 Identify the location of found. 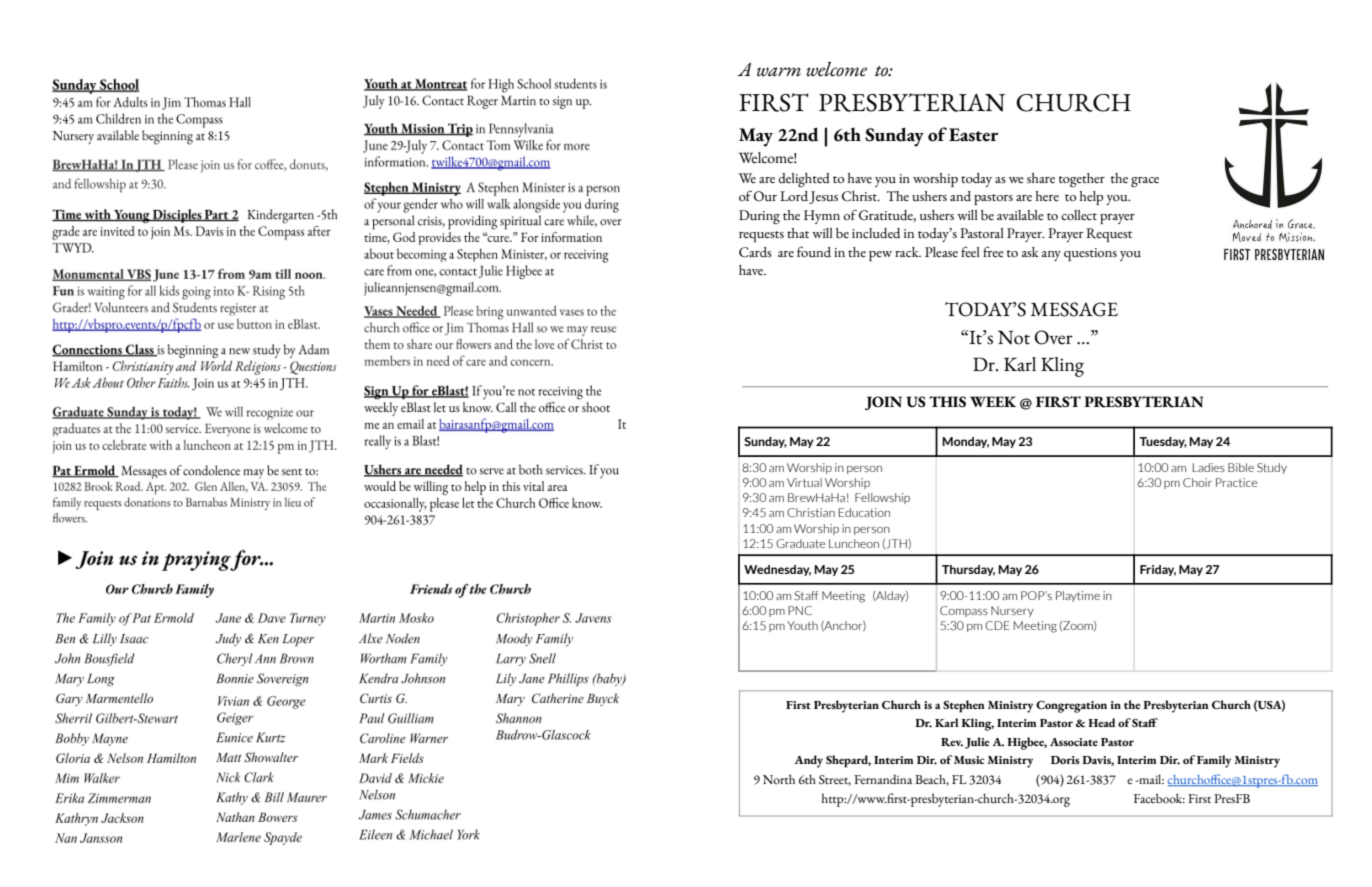
(814, 252).
